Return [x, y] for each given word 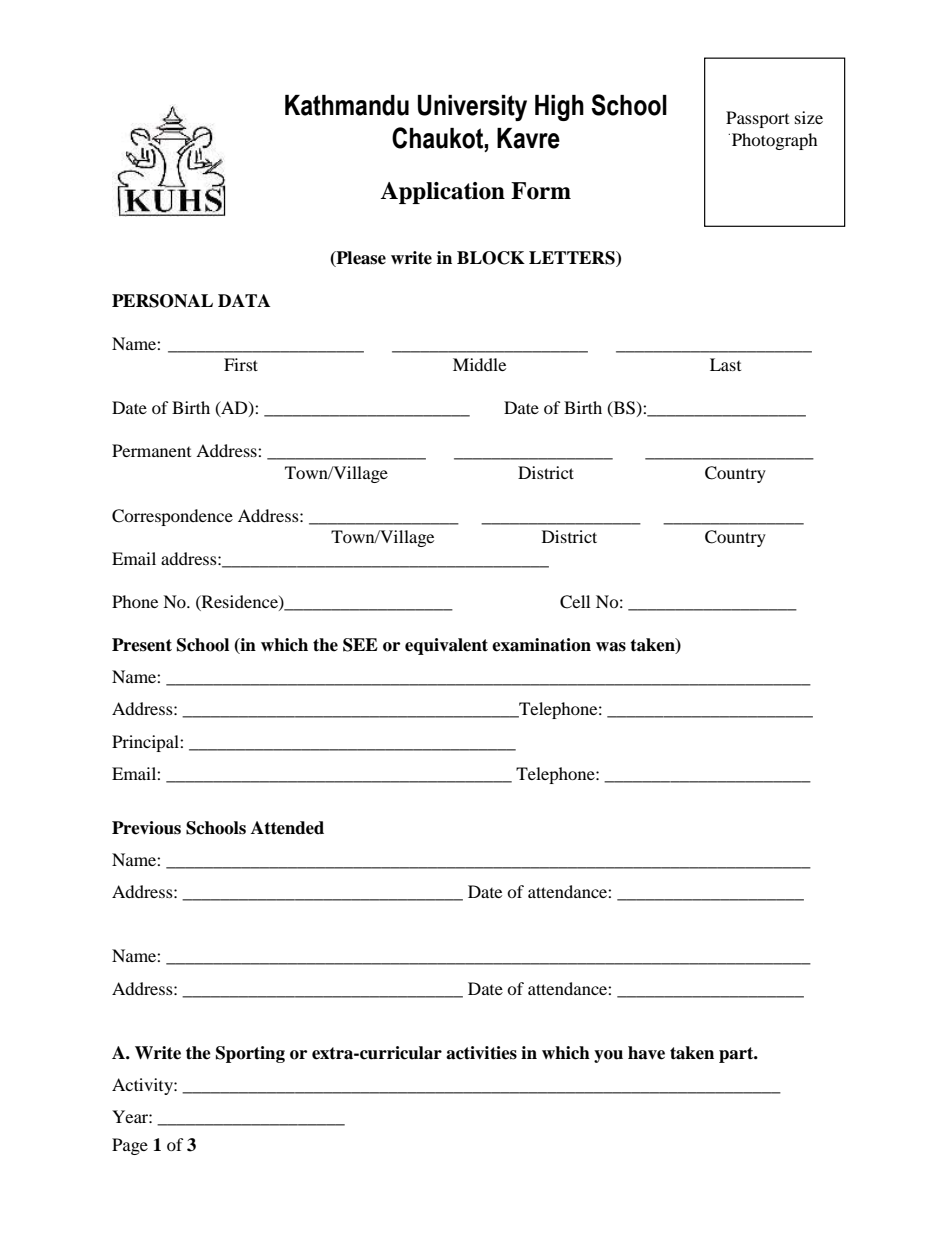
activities [481, 1053]
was [611, 647]
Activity [143, 1086]
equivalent [446, 646]
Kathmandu [347, 105]
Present [142, 645]
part [737, 1055]
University [472, 108]
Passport [757, 119]
